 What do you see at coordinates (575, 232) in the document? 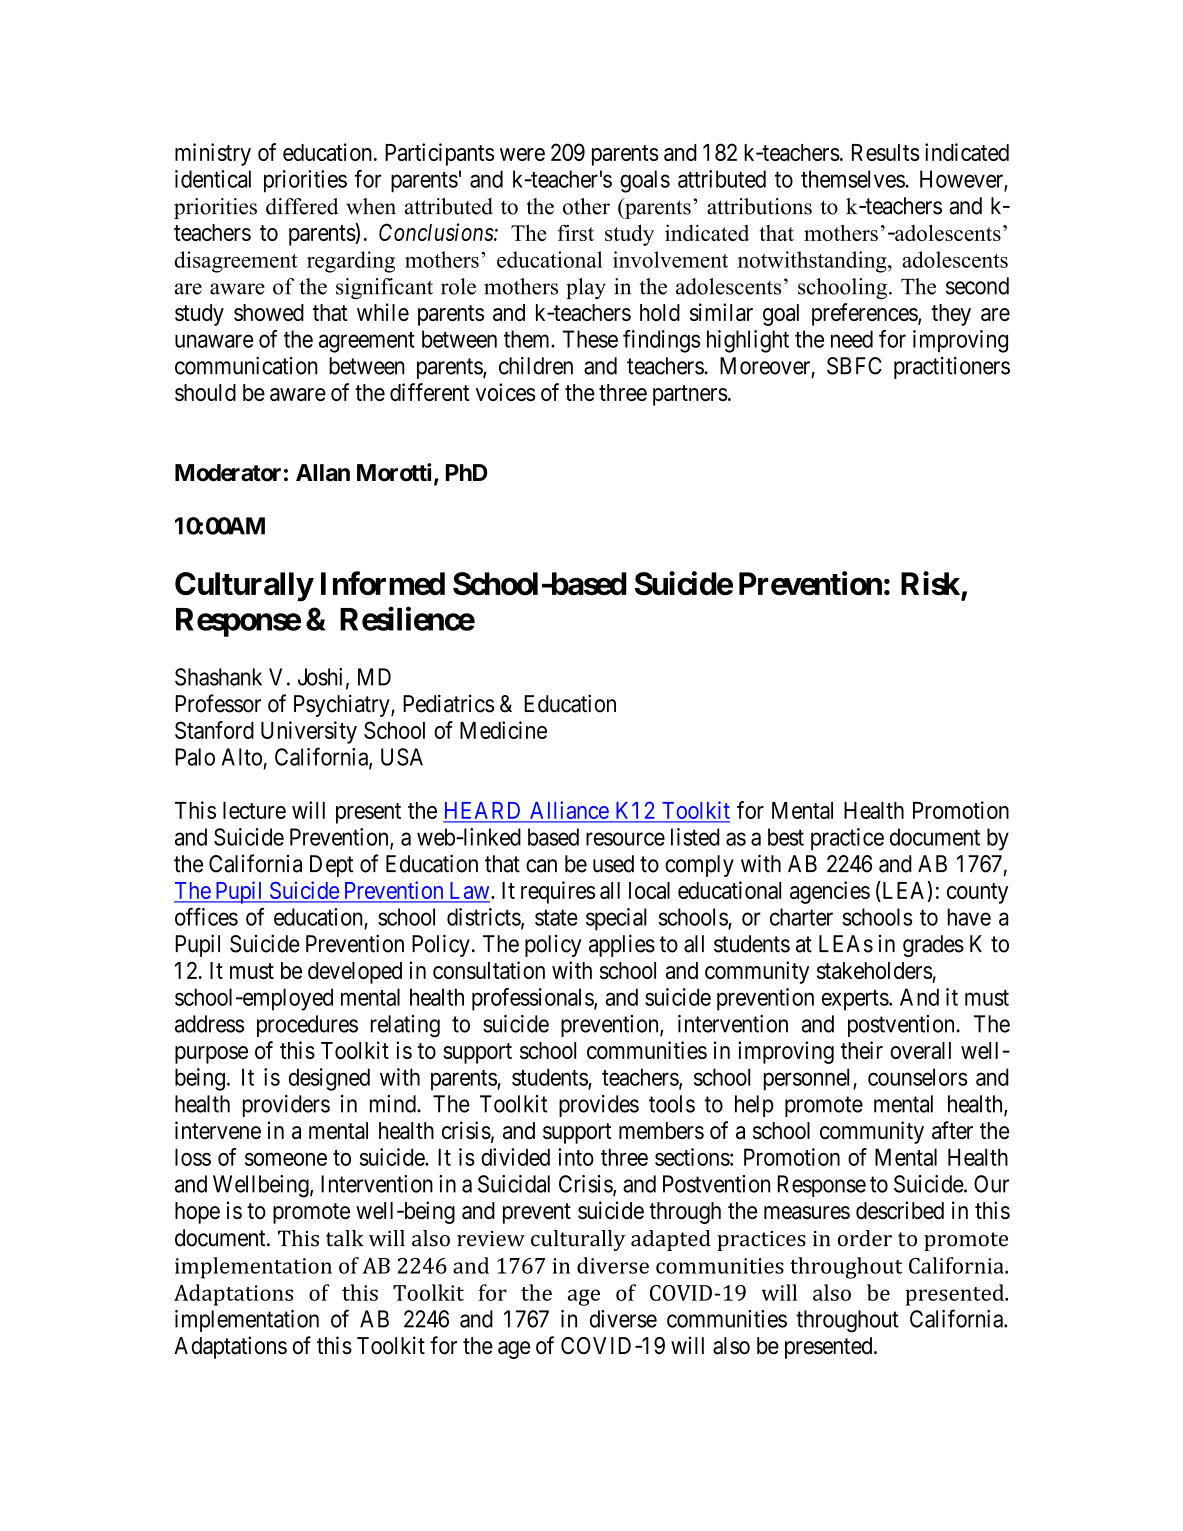
I see `first` at bounding box center [575, 232].
